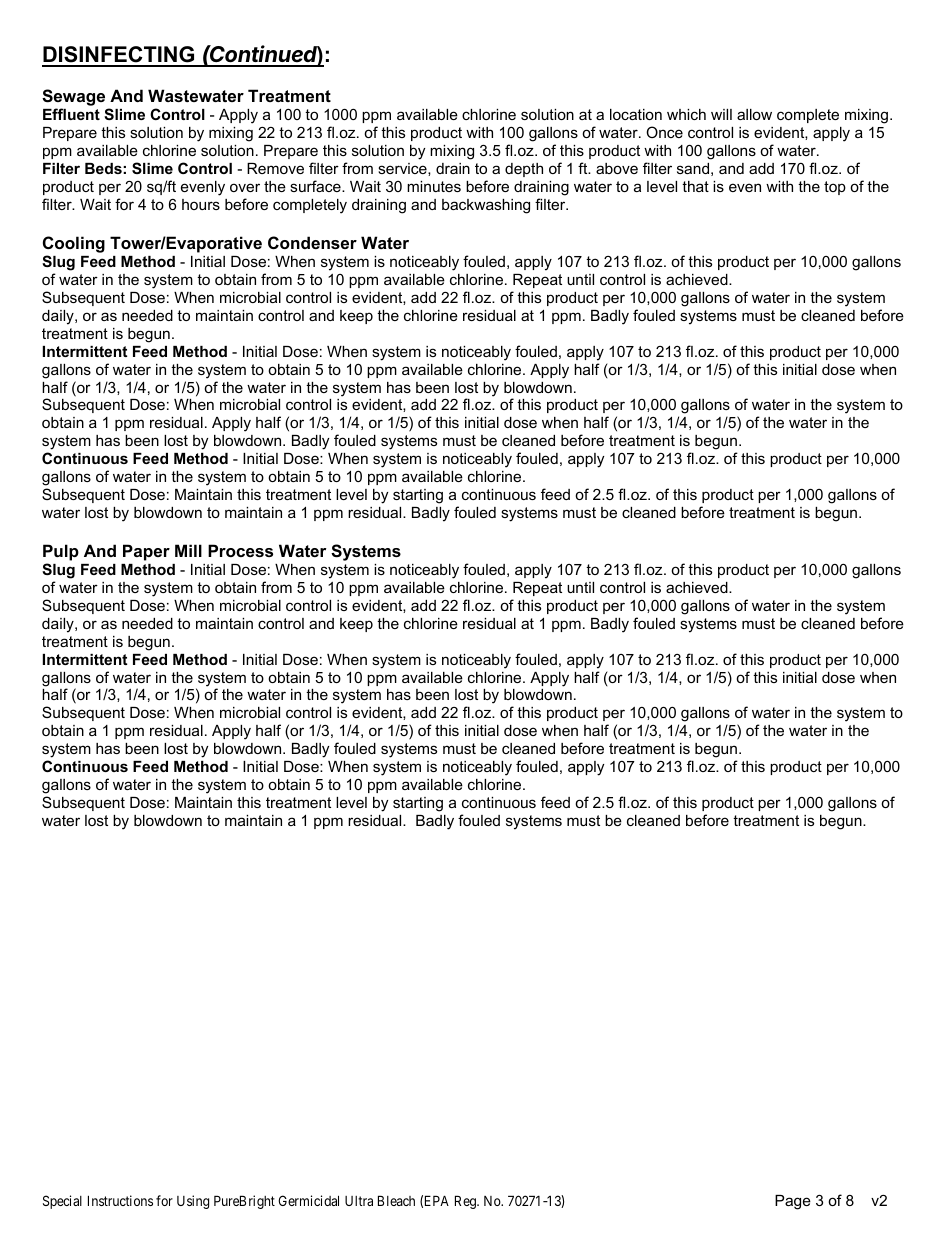 This screenshot has height=1233, width=952. What do you see at coordinates (71, 114) in the screenshot?
I see `Effluent` at bounding box center [71, 114].
